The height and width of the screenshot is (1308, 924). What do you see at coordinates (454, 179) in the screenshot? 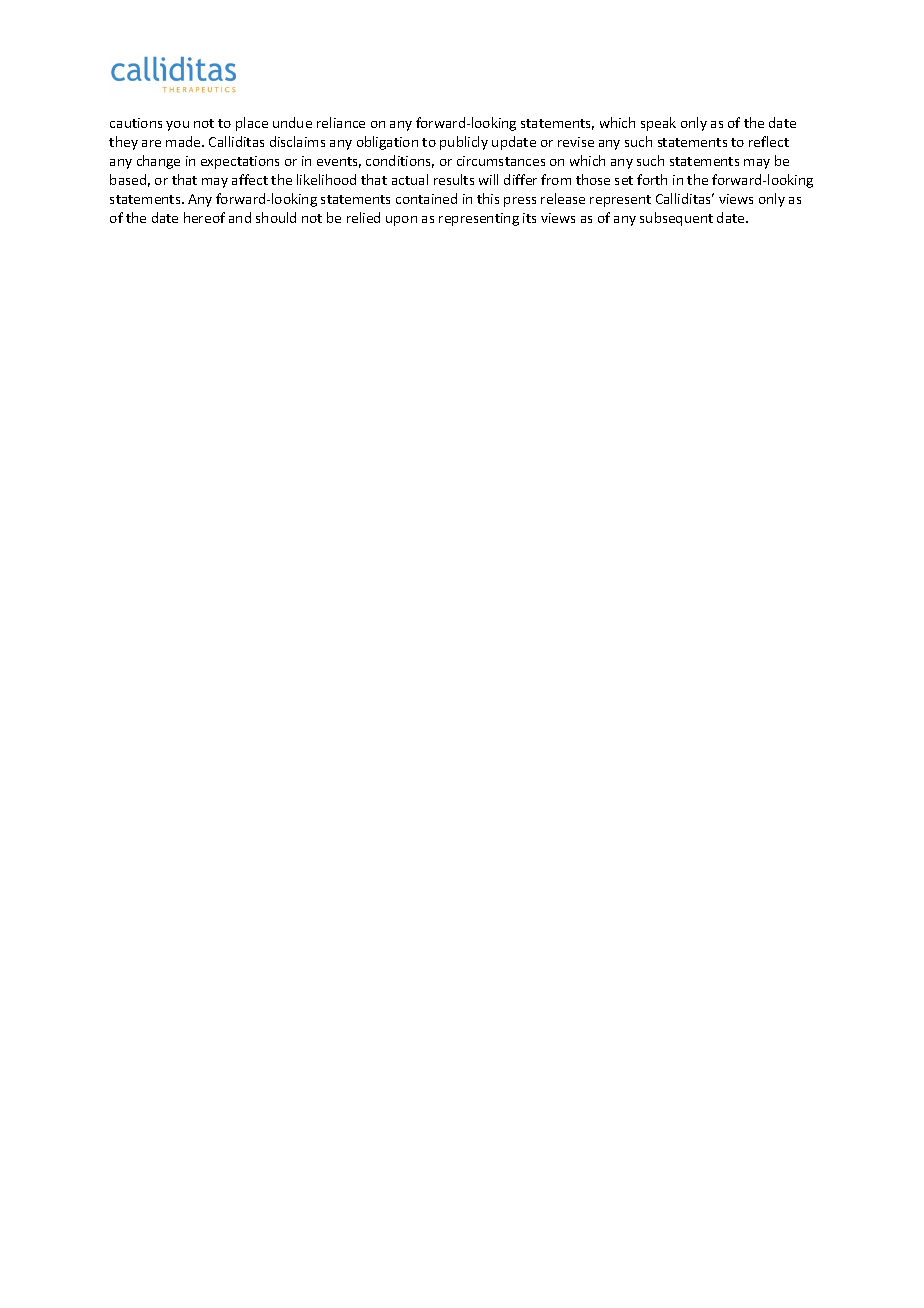
I see `results` at bounding box center [454, 179].
